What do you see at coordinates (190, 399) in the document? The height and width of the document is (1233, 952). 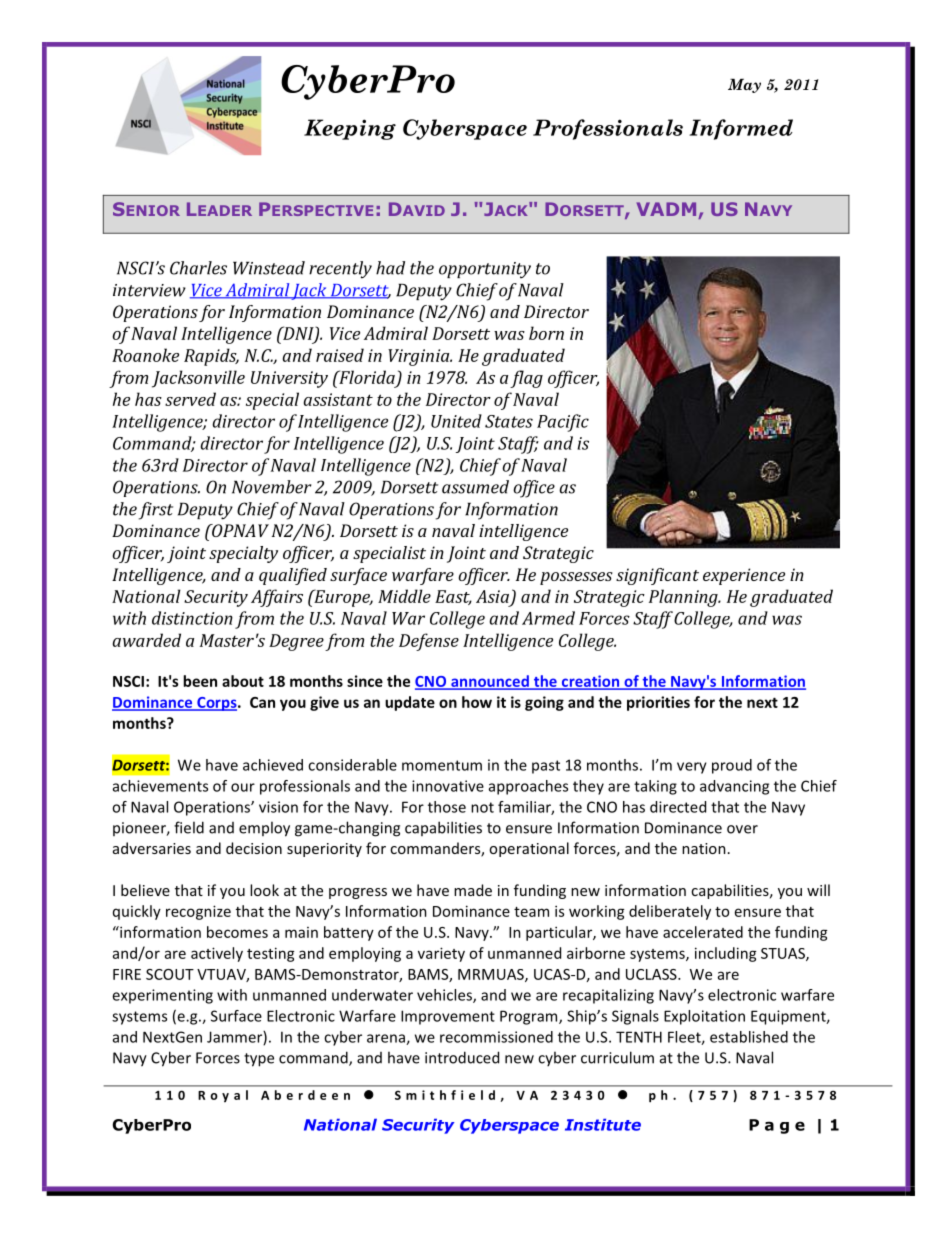 I see `served` at bounding box center [190, 399].
